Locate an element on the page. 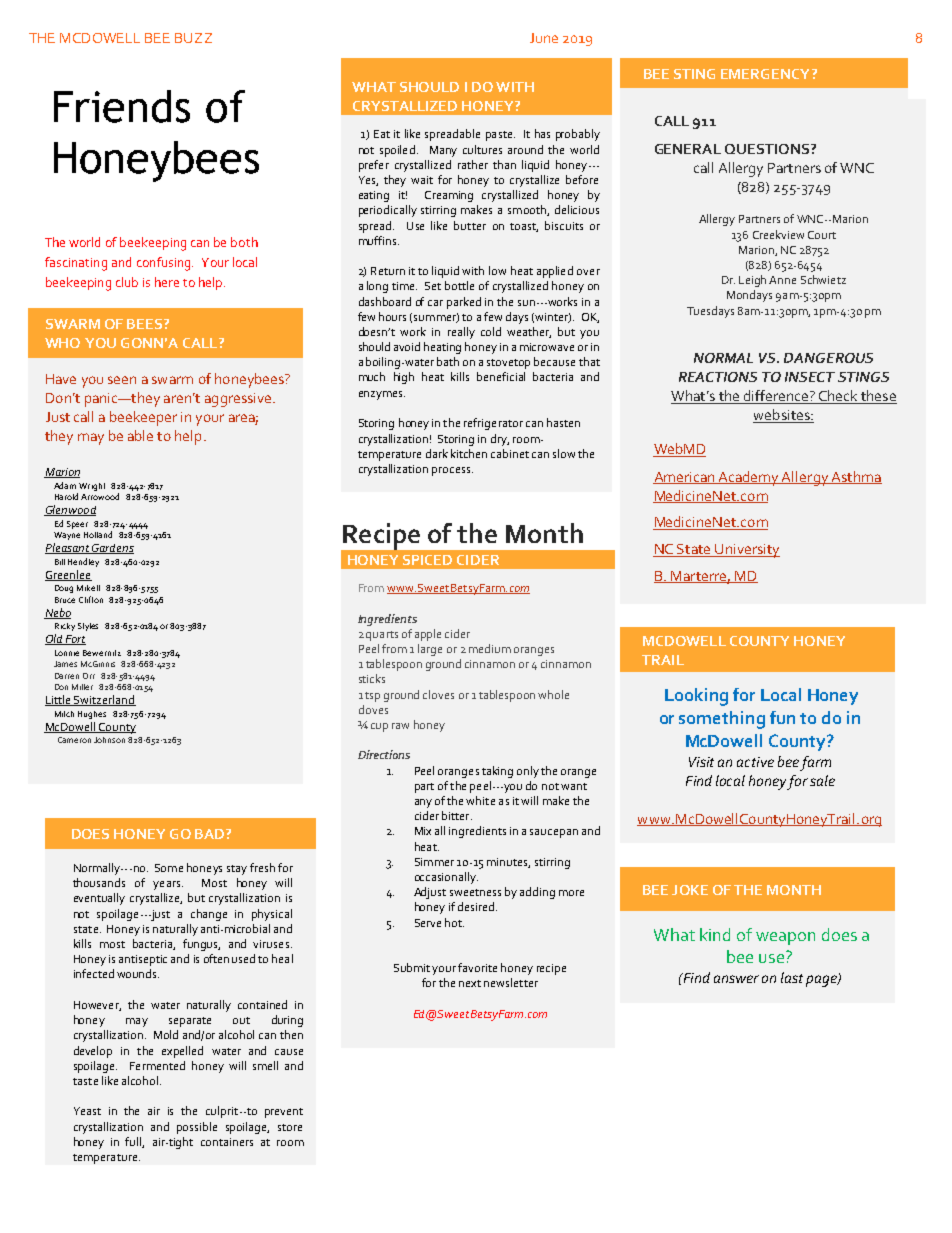 The width and height of the image is (952, 1233). Johnson is located at coordinates (109, 740).
